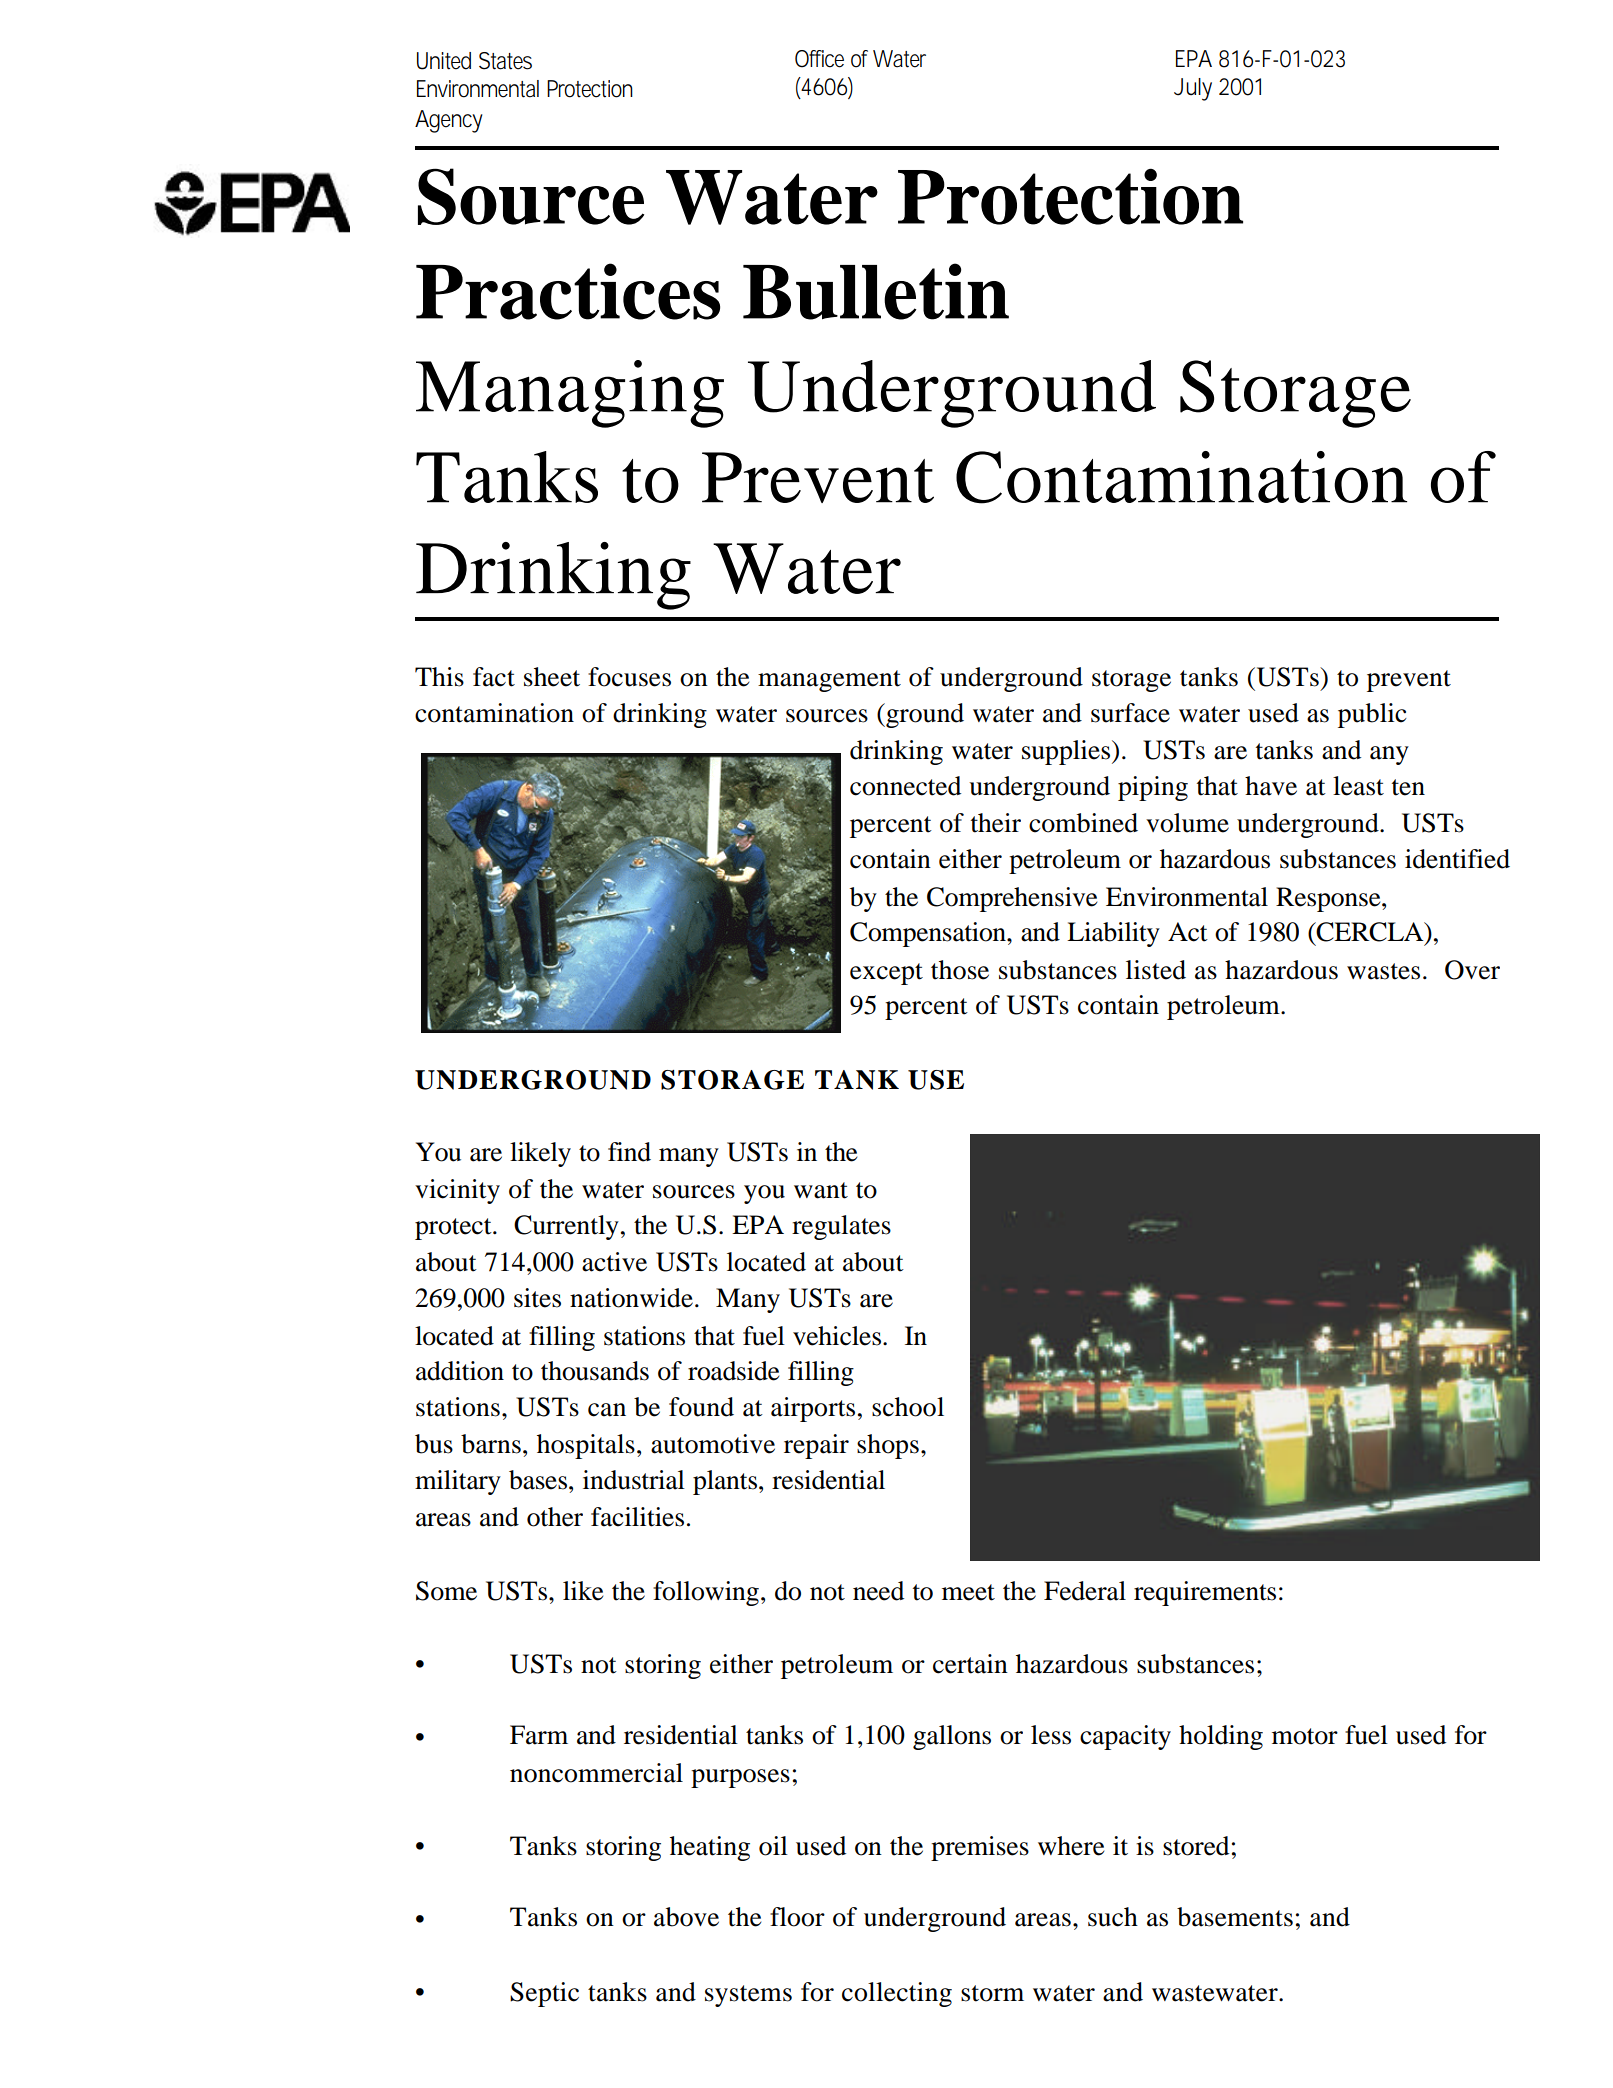 This screenshot has width=1613, height=2088. I want to click on wastes, so click(1383, 971).
